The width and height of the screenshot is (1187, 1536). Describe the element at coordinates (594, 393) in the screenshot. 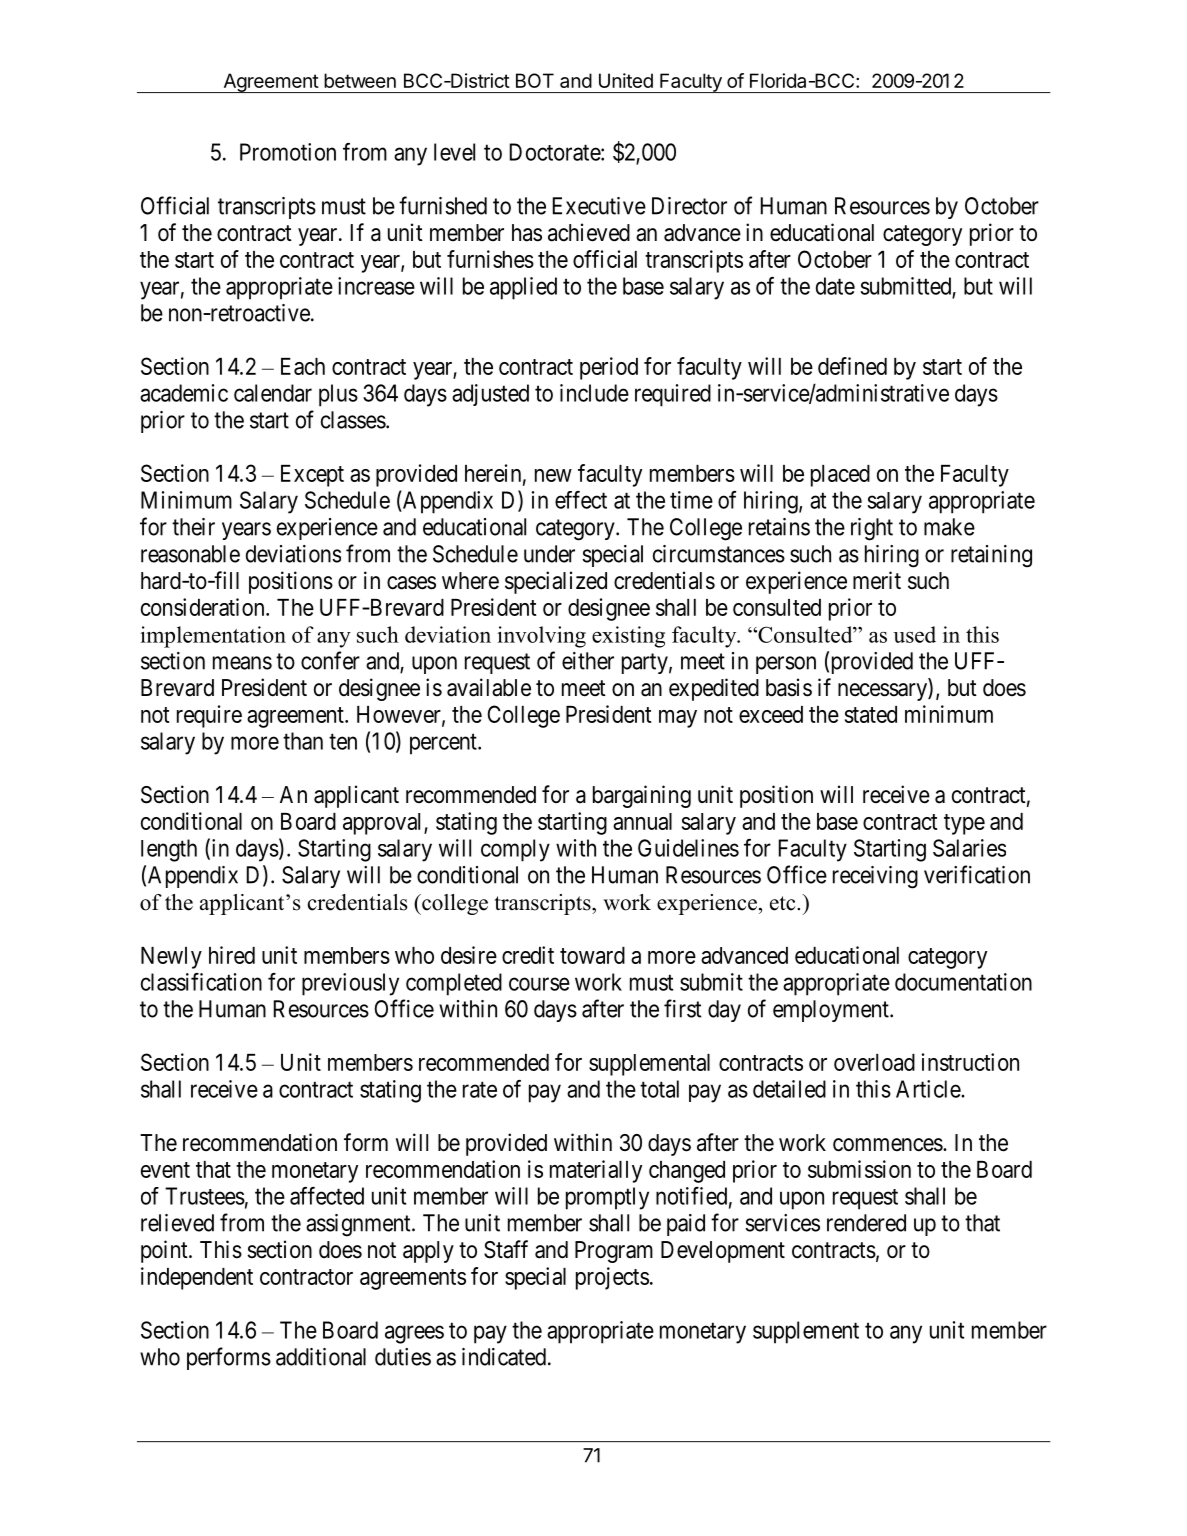

I see `include` at that location.
